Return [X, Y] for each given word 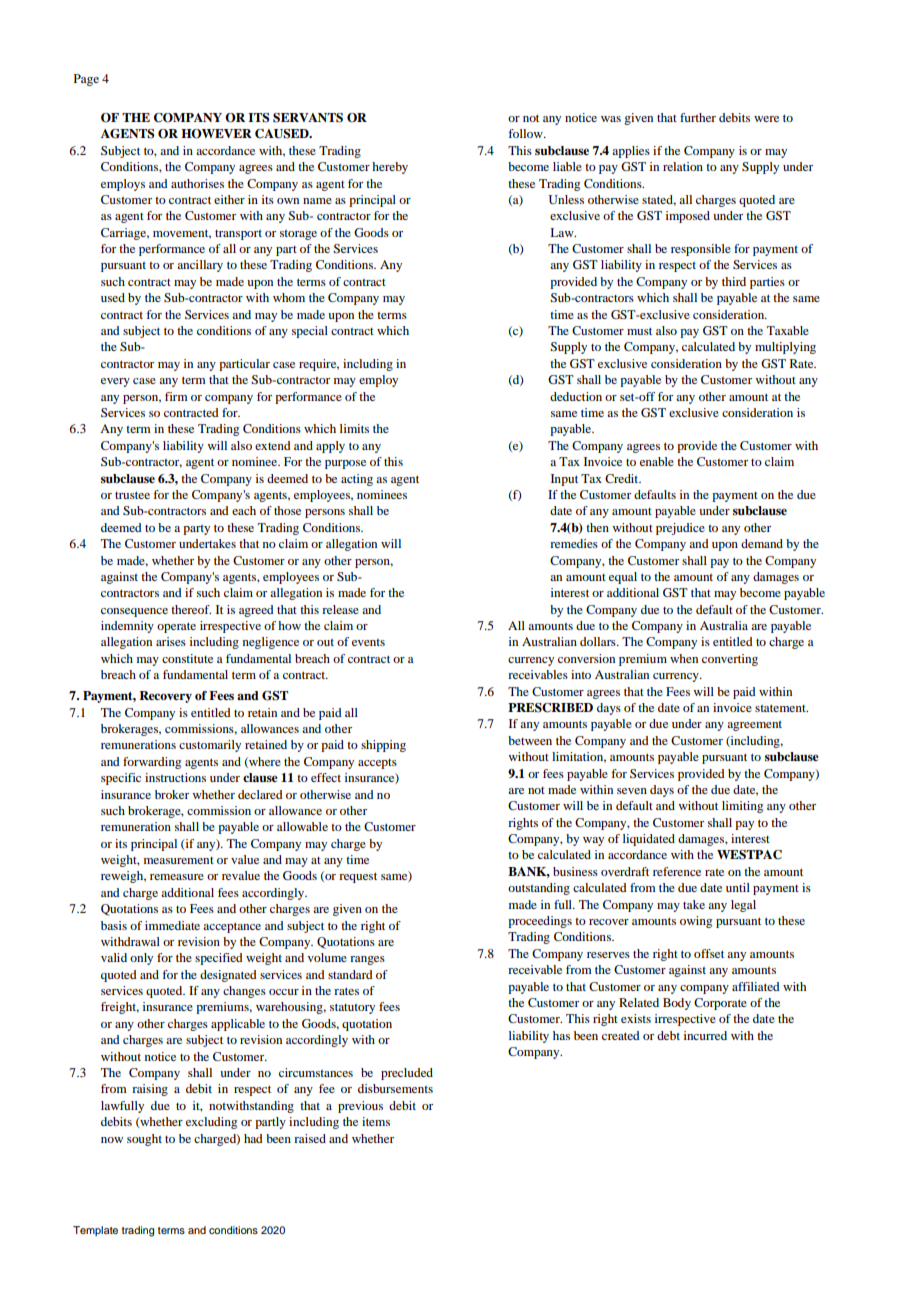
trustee [132, 495]
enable [657, 461]
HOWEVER [216, 134]
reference [677, 871]
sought [144, 1140]
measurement [179, 860]
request [358, 877]
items [376, 1121]
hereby [390, 168]
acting [357, 480]
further [698, 117]
